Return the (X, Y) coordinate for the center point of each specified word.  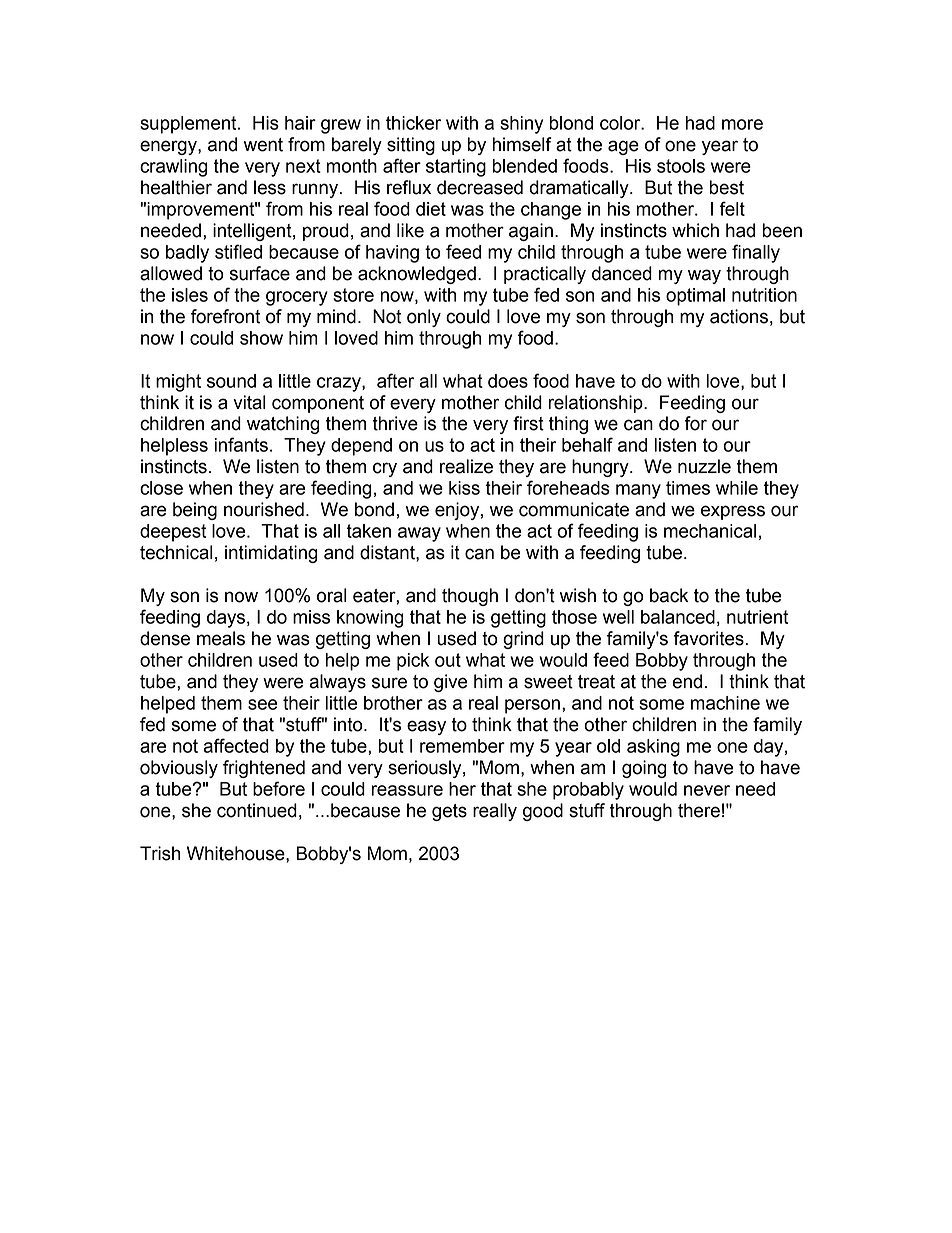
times (688, 488)
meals (221, 638)
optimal (695, 297)
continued (257, 810)
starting (456, 168)
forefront (225, 316)
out (448, 660)
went (263, 145)
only (424, 318)
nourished (264, 509)
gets (449, 812)
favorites (708, 638)
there (699, 810)
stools (681, 166)
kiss (464, 488)
